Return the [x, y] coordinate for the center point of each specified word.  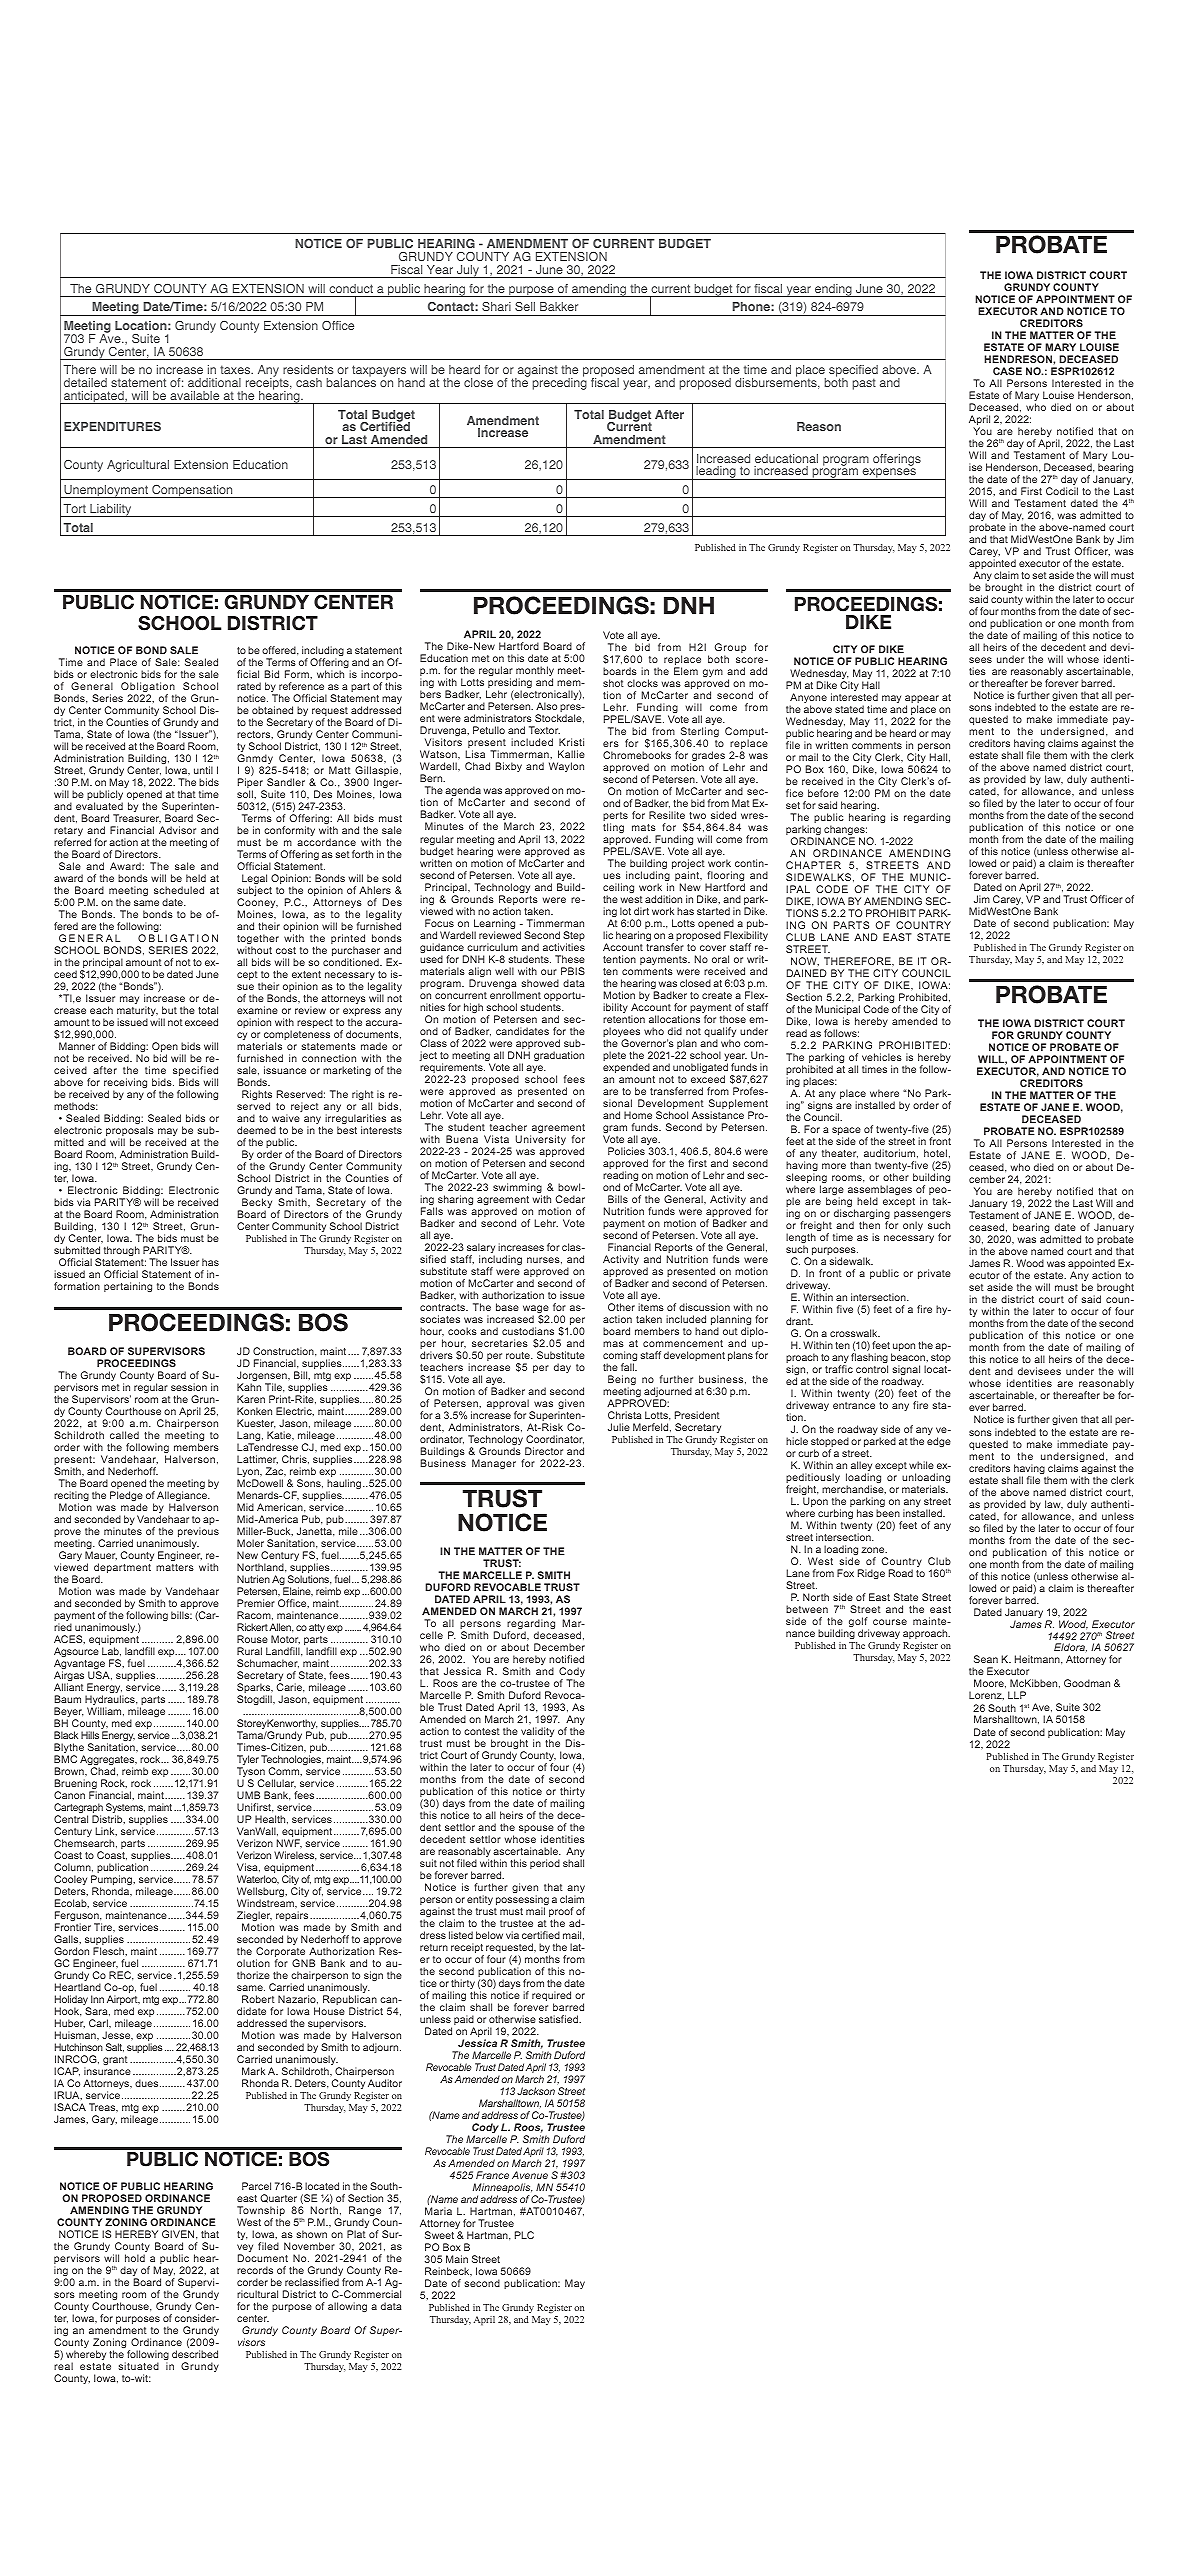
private [934, 1274]
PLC [524, 2235]
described [195, 2354]
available [194, 395]
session [189, 1387]
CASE [1007, 371]
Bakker [559, 306]
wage [536, 1310]
